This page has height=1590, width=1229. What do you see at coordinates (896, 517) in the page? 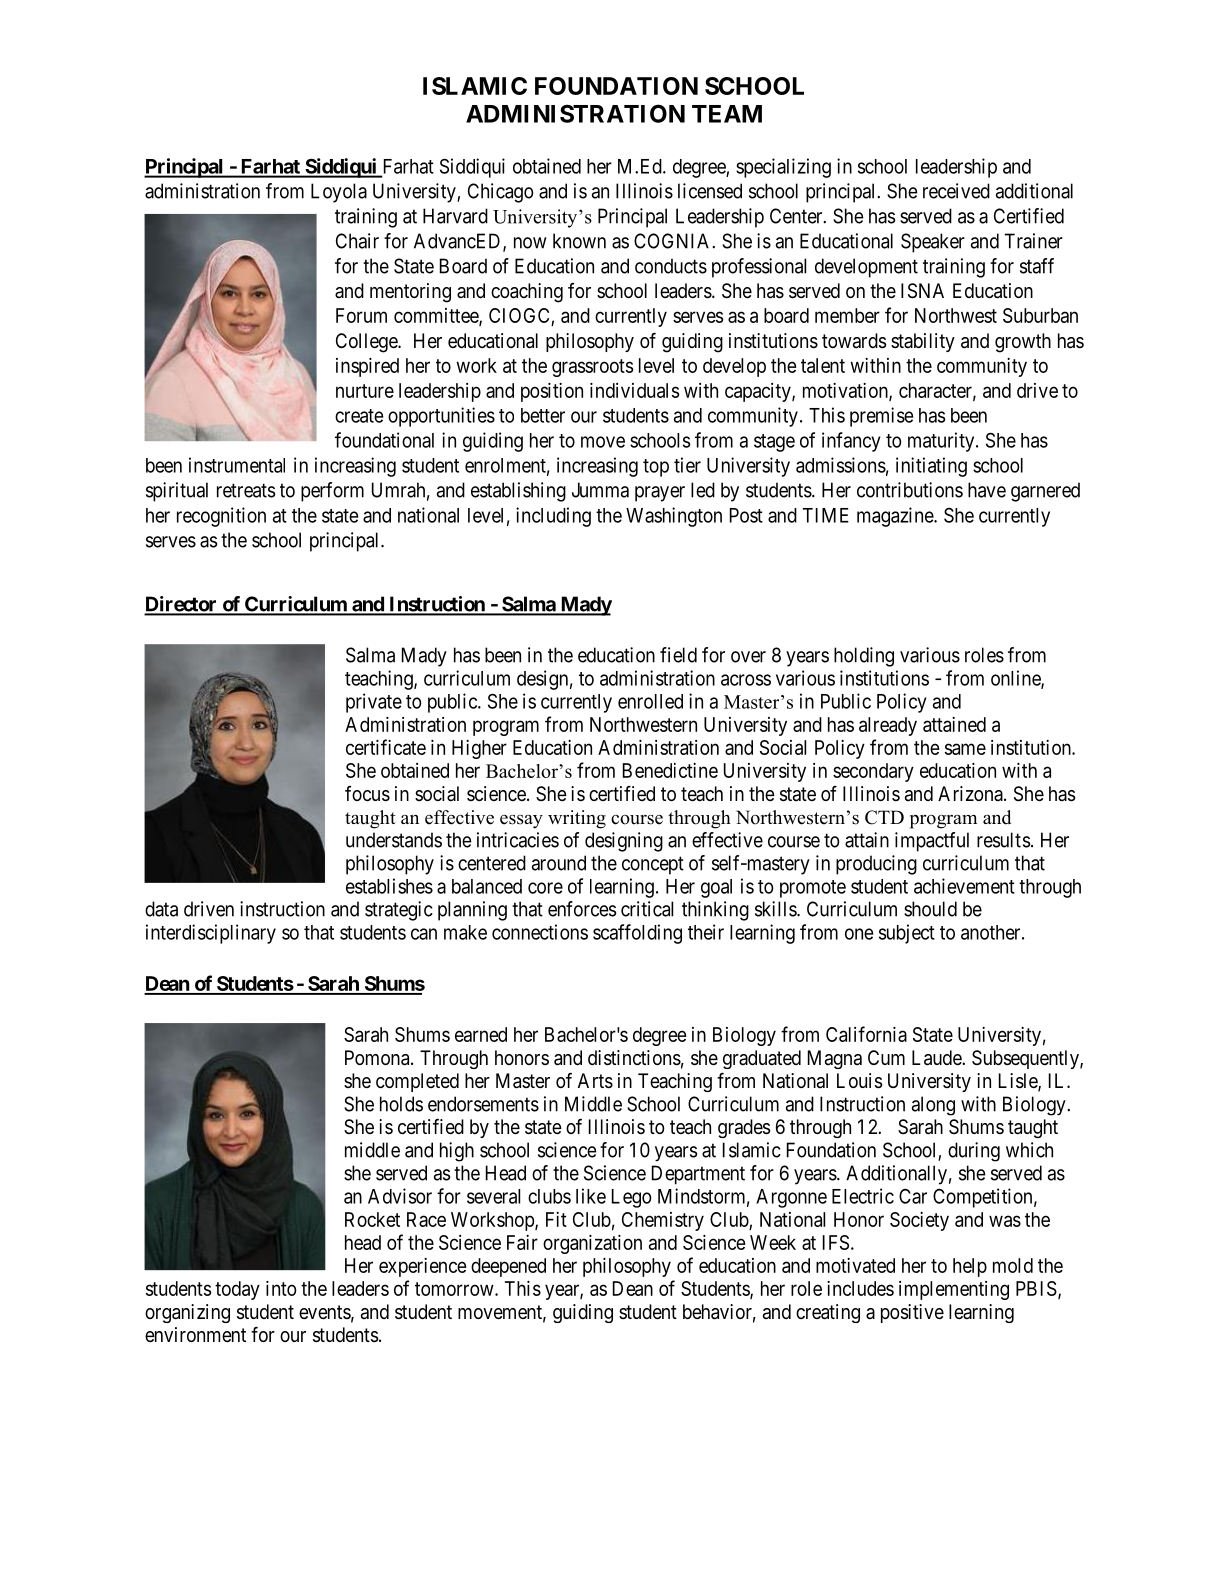
I see `magazine` at bounding box center [896, 517].
